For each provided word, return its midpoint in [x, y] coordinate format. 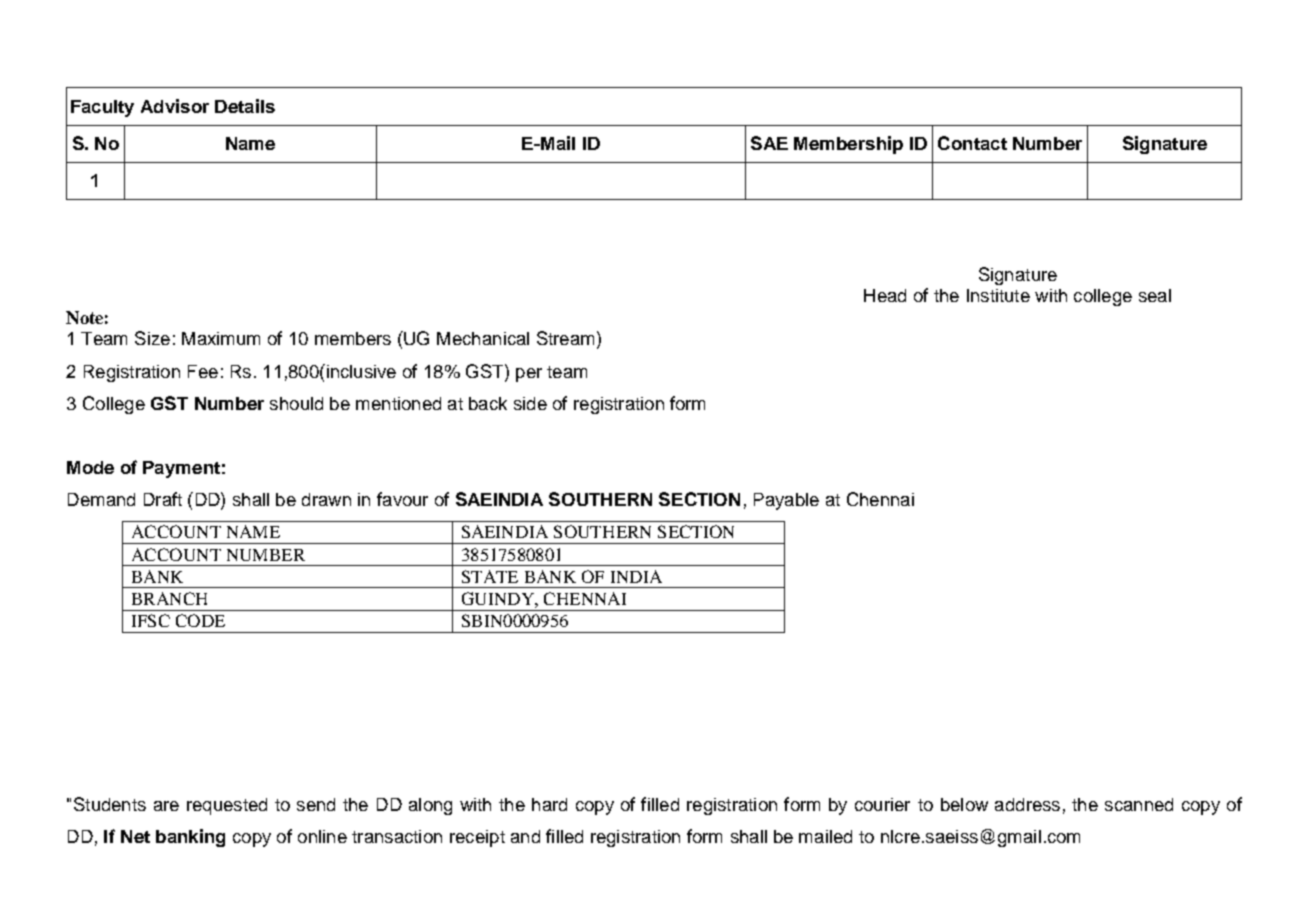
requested [227, 806]
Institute [998, 295]
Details [245, 106]
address [1027, 804]
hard [549, 804]
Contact [972, 143]
